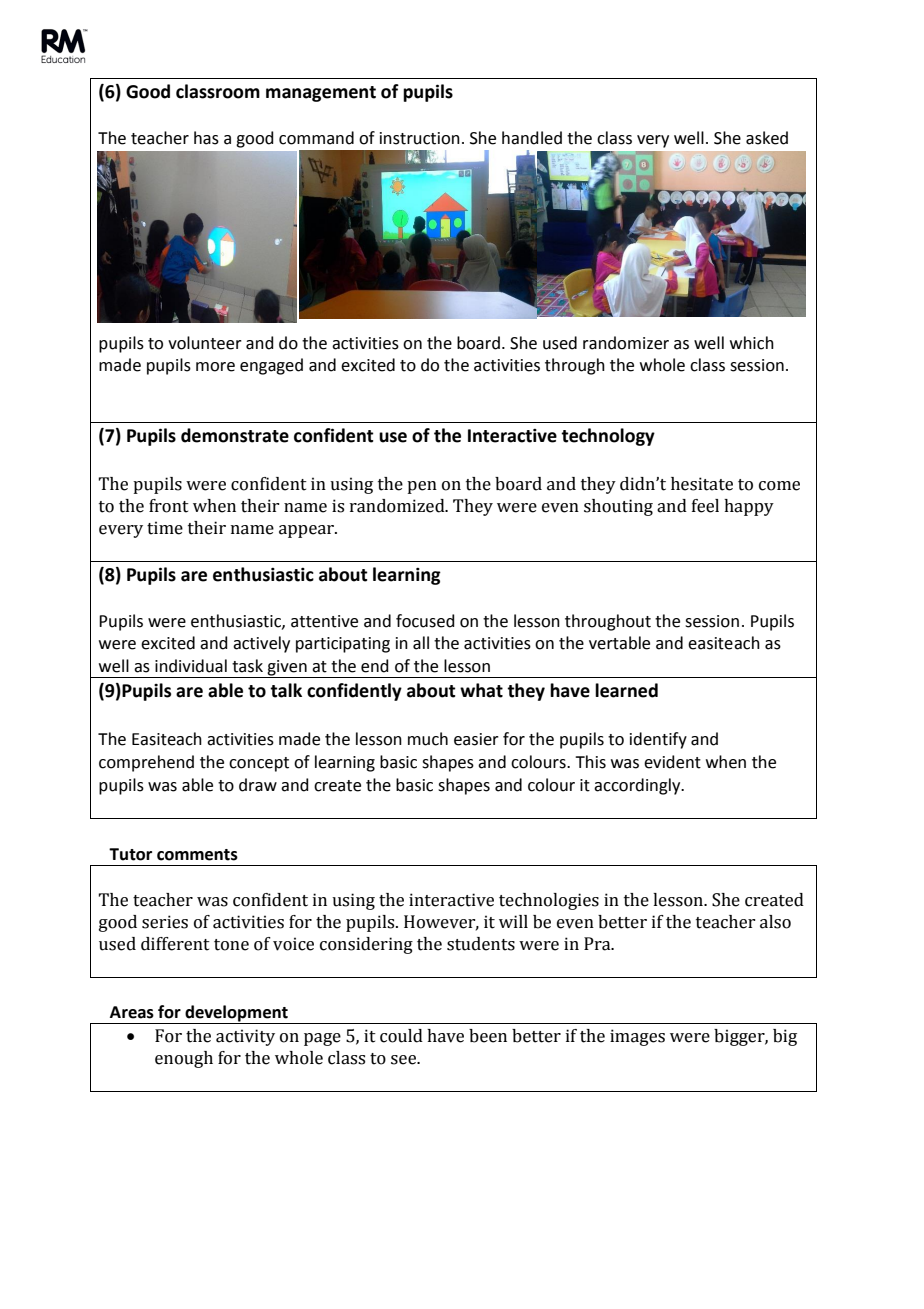  What do you see at coordinates (672, 762) in the screenshot?
I see `evident` at bounding box center [672, 762].
